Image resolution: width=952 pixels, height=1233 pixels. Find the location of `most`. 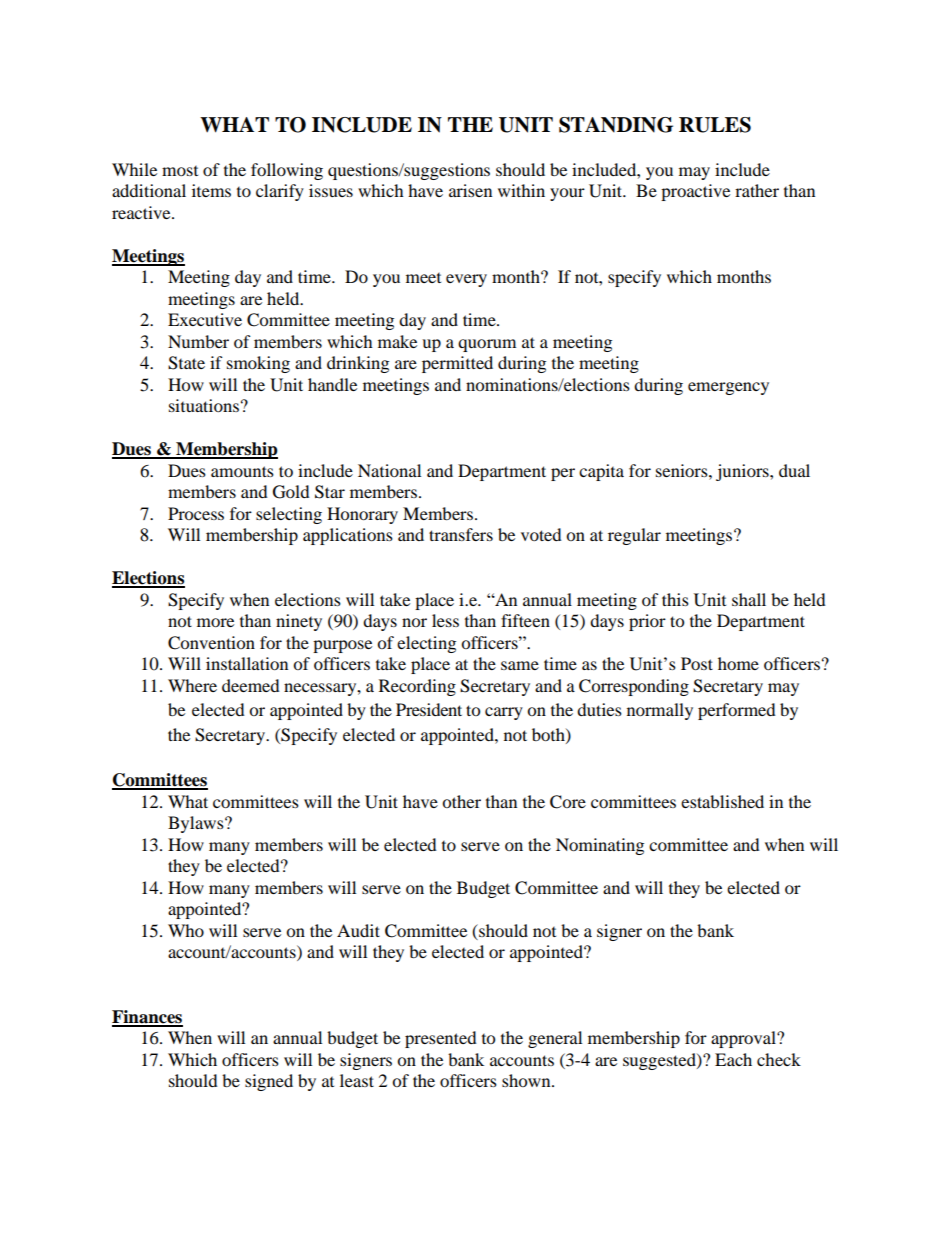

most is located at coordinates (180, 171).
